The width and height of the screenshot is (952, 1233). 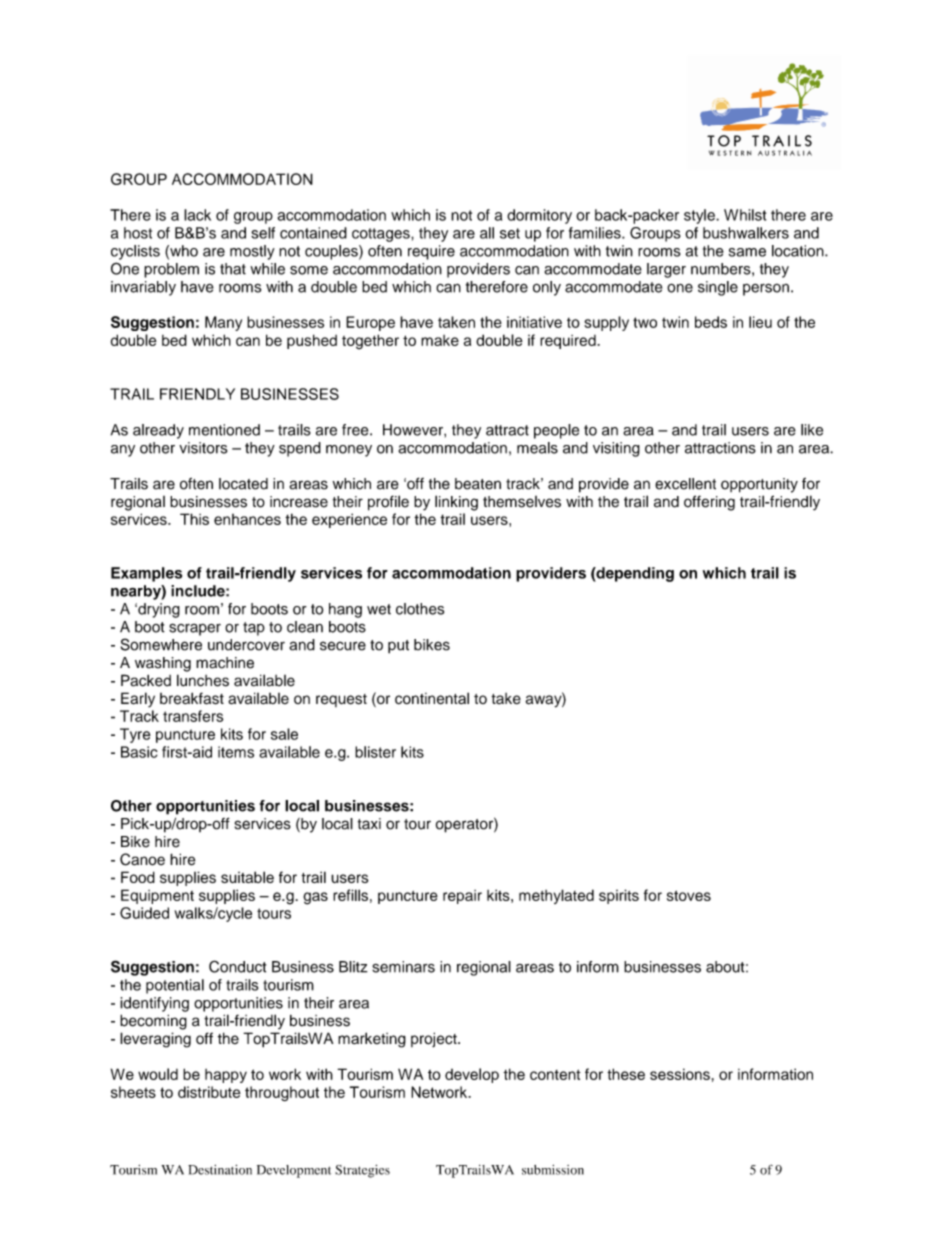 What do you see at coordinates (252, 252) in the screenshot?
I see `mostly` at bounding box center [252, 252].
